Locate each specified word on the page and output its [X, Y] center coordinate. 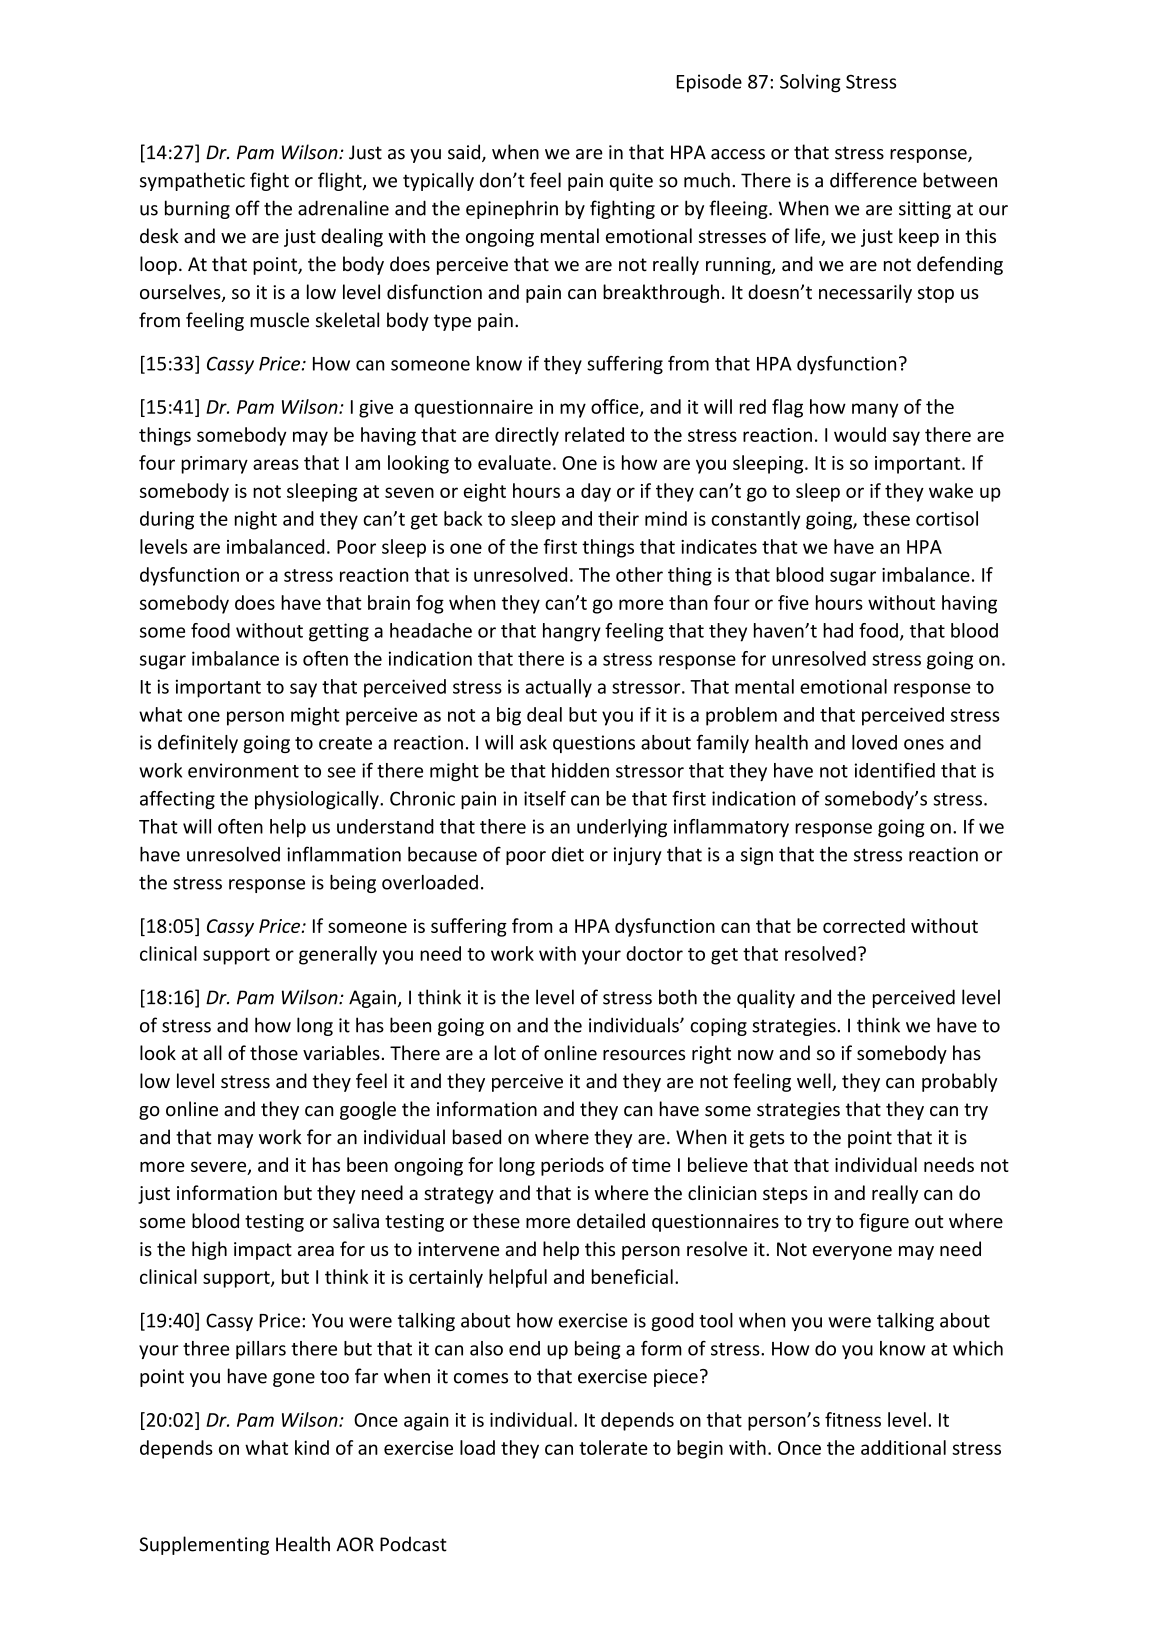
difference [873, 180]
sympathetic [192, 181]
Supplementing [204, 1545]
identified [895, 770]
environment [243, 770]
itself [545, 798]
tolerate [613, 1447]
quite [631, 182]
